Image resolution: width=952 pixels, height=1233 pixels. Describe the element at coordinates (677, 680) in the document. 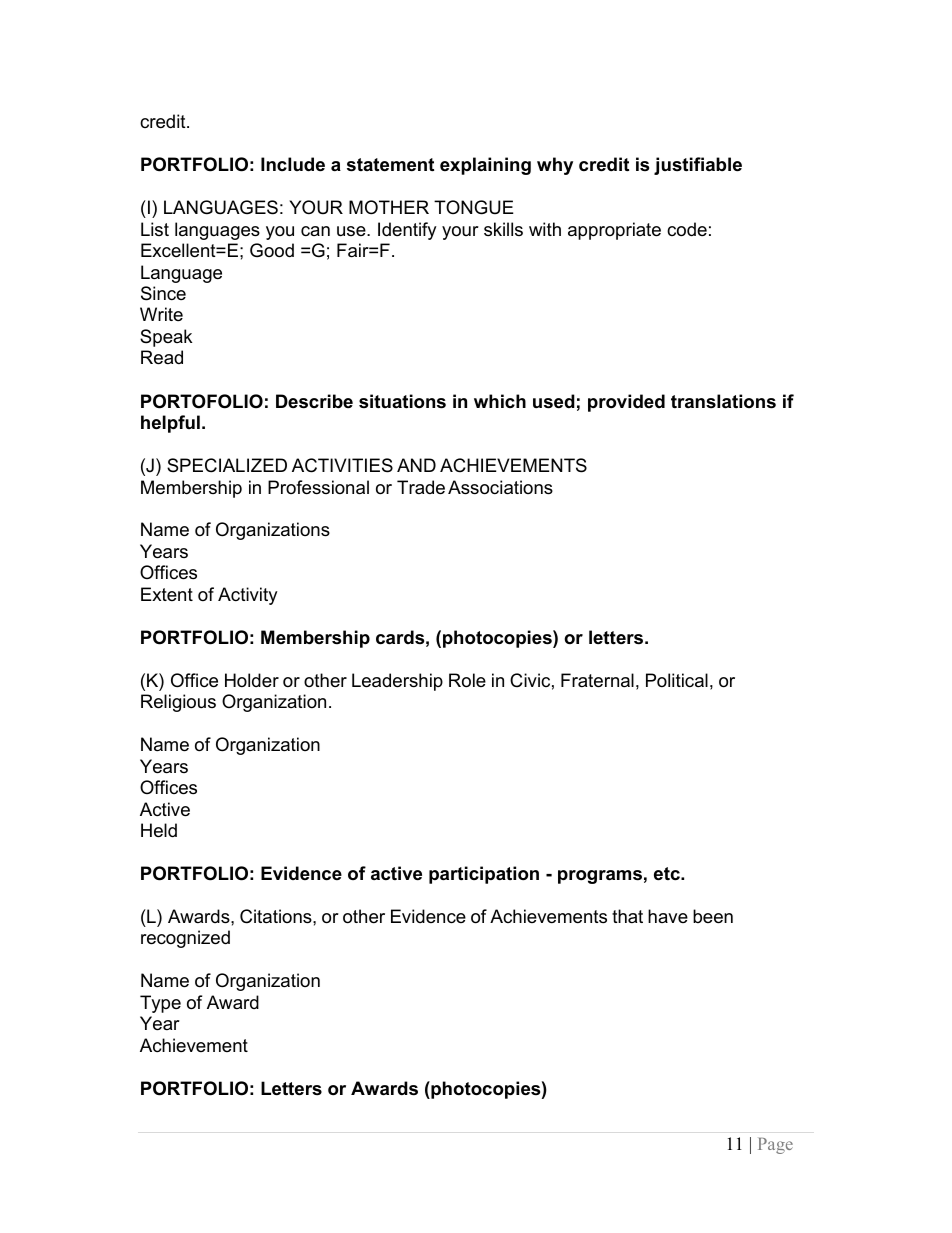

I see `Political` at that location.
